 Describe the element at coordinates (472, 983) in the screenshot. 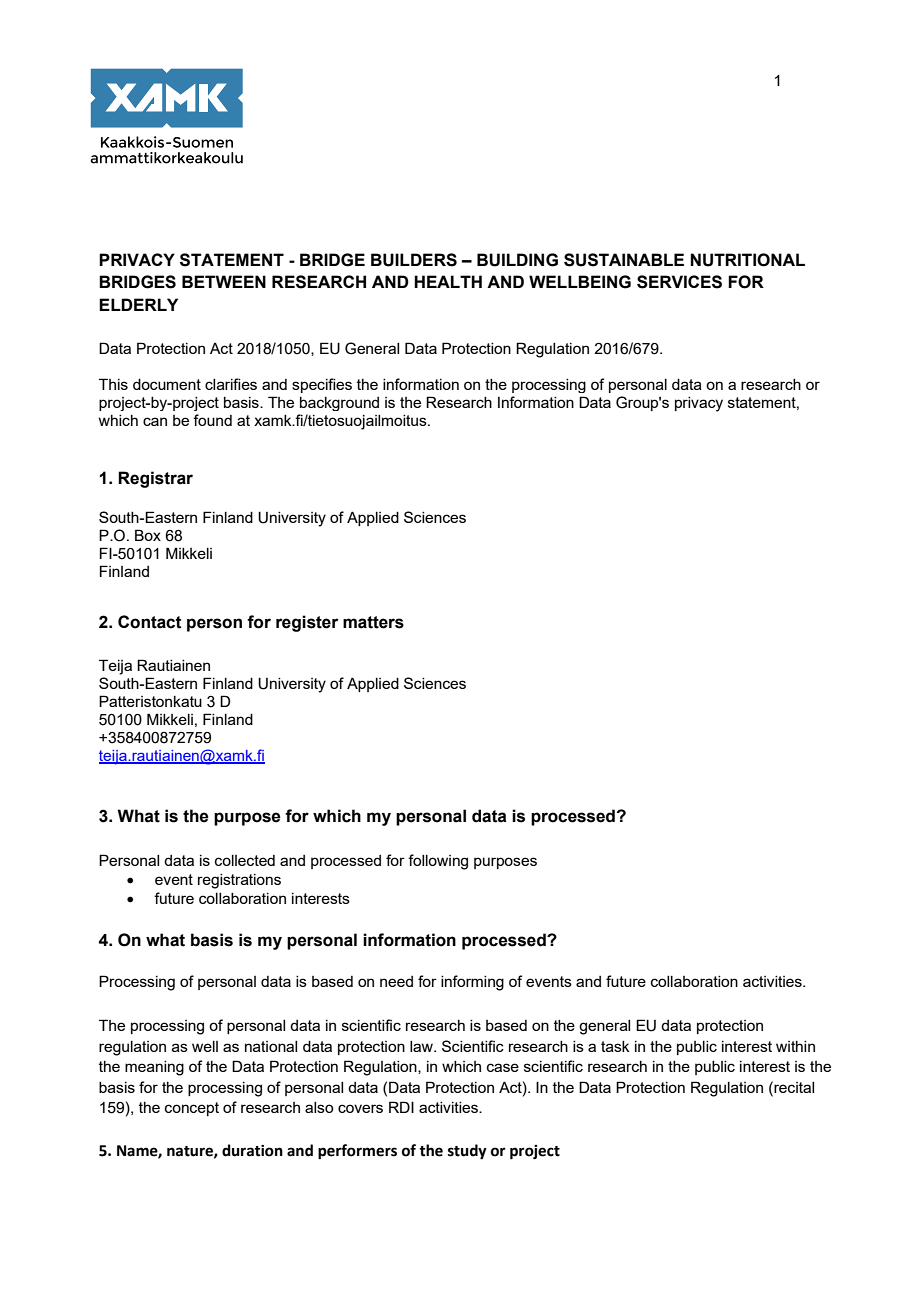

I see `informing` at that location.
